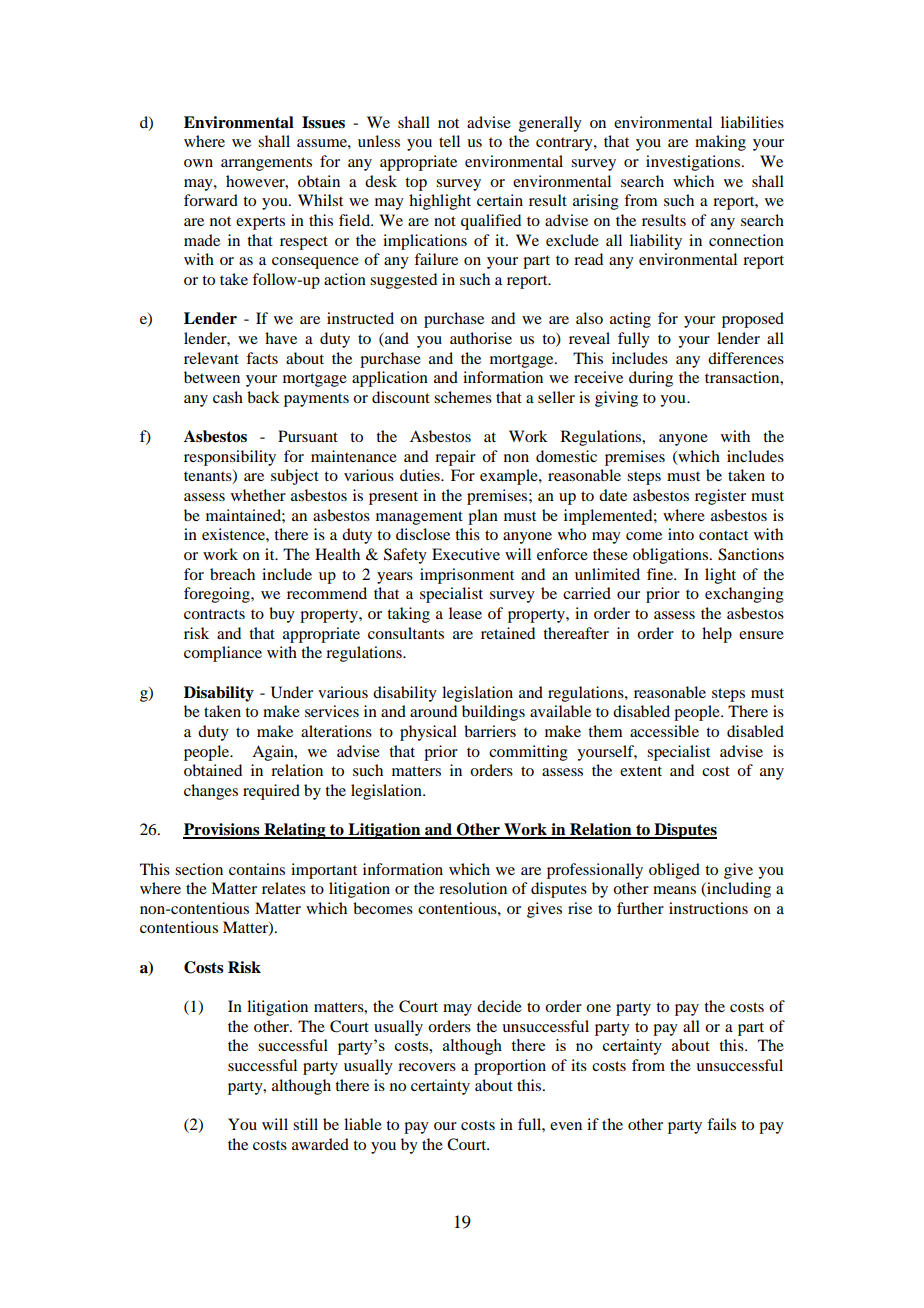  Describe the element at coordinates (694, 163) in the document. I see `investigations` at that location.
